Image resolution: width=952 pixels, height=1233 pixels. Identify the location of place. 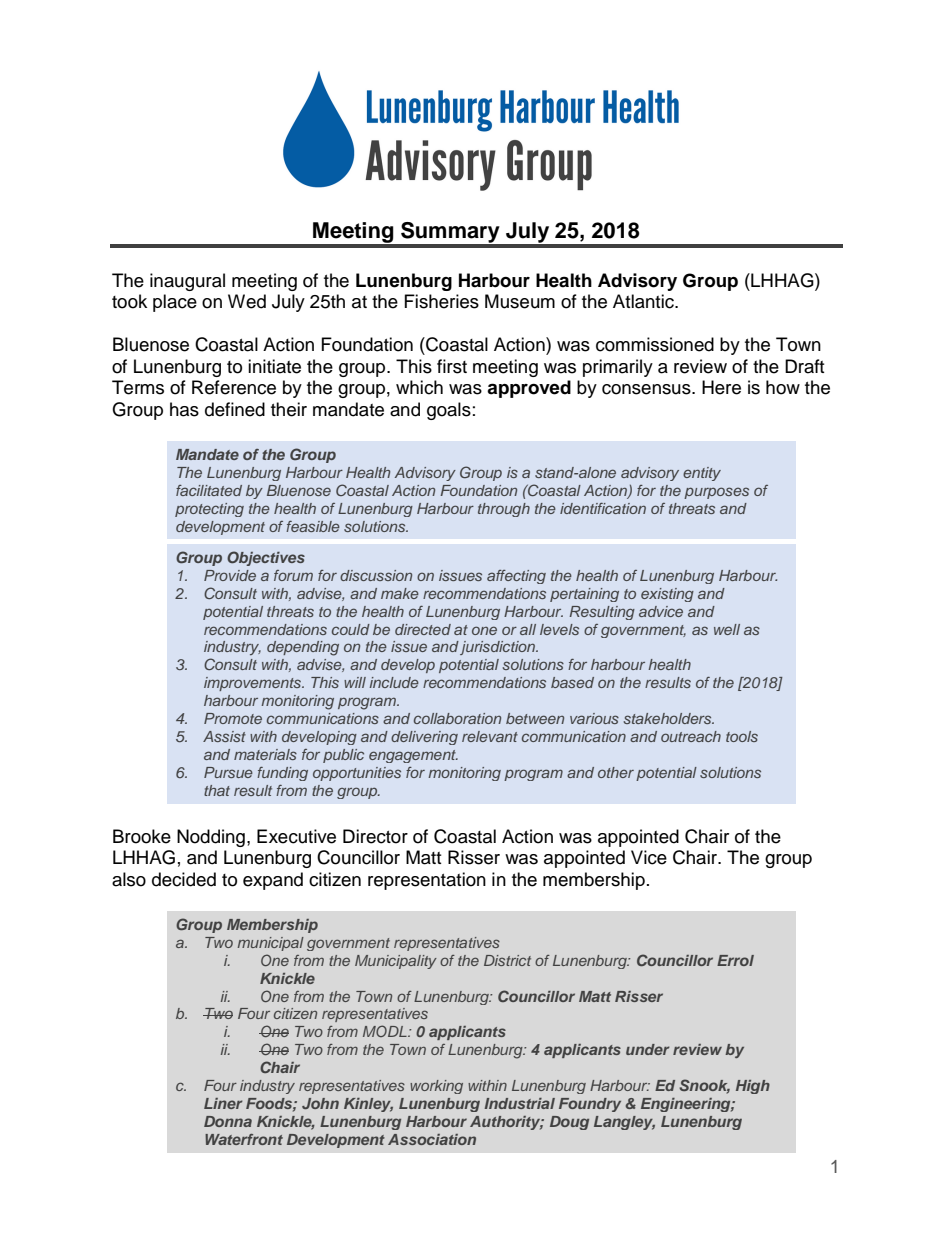
(175, 303).
